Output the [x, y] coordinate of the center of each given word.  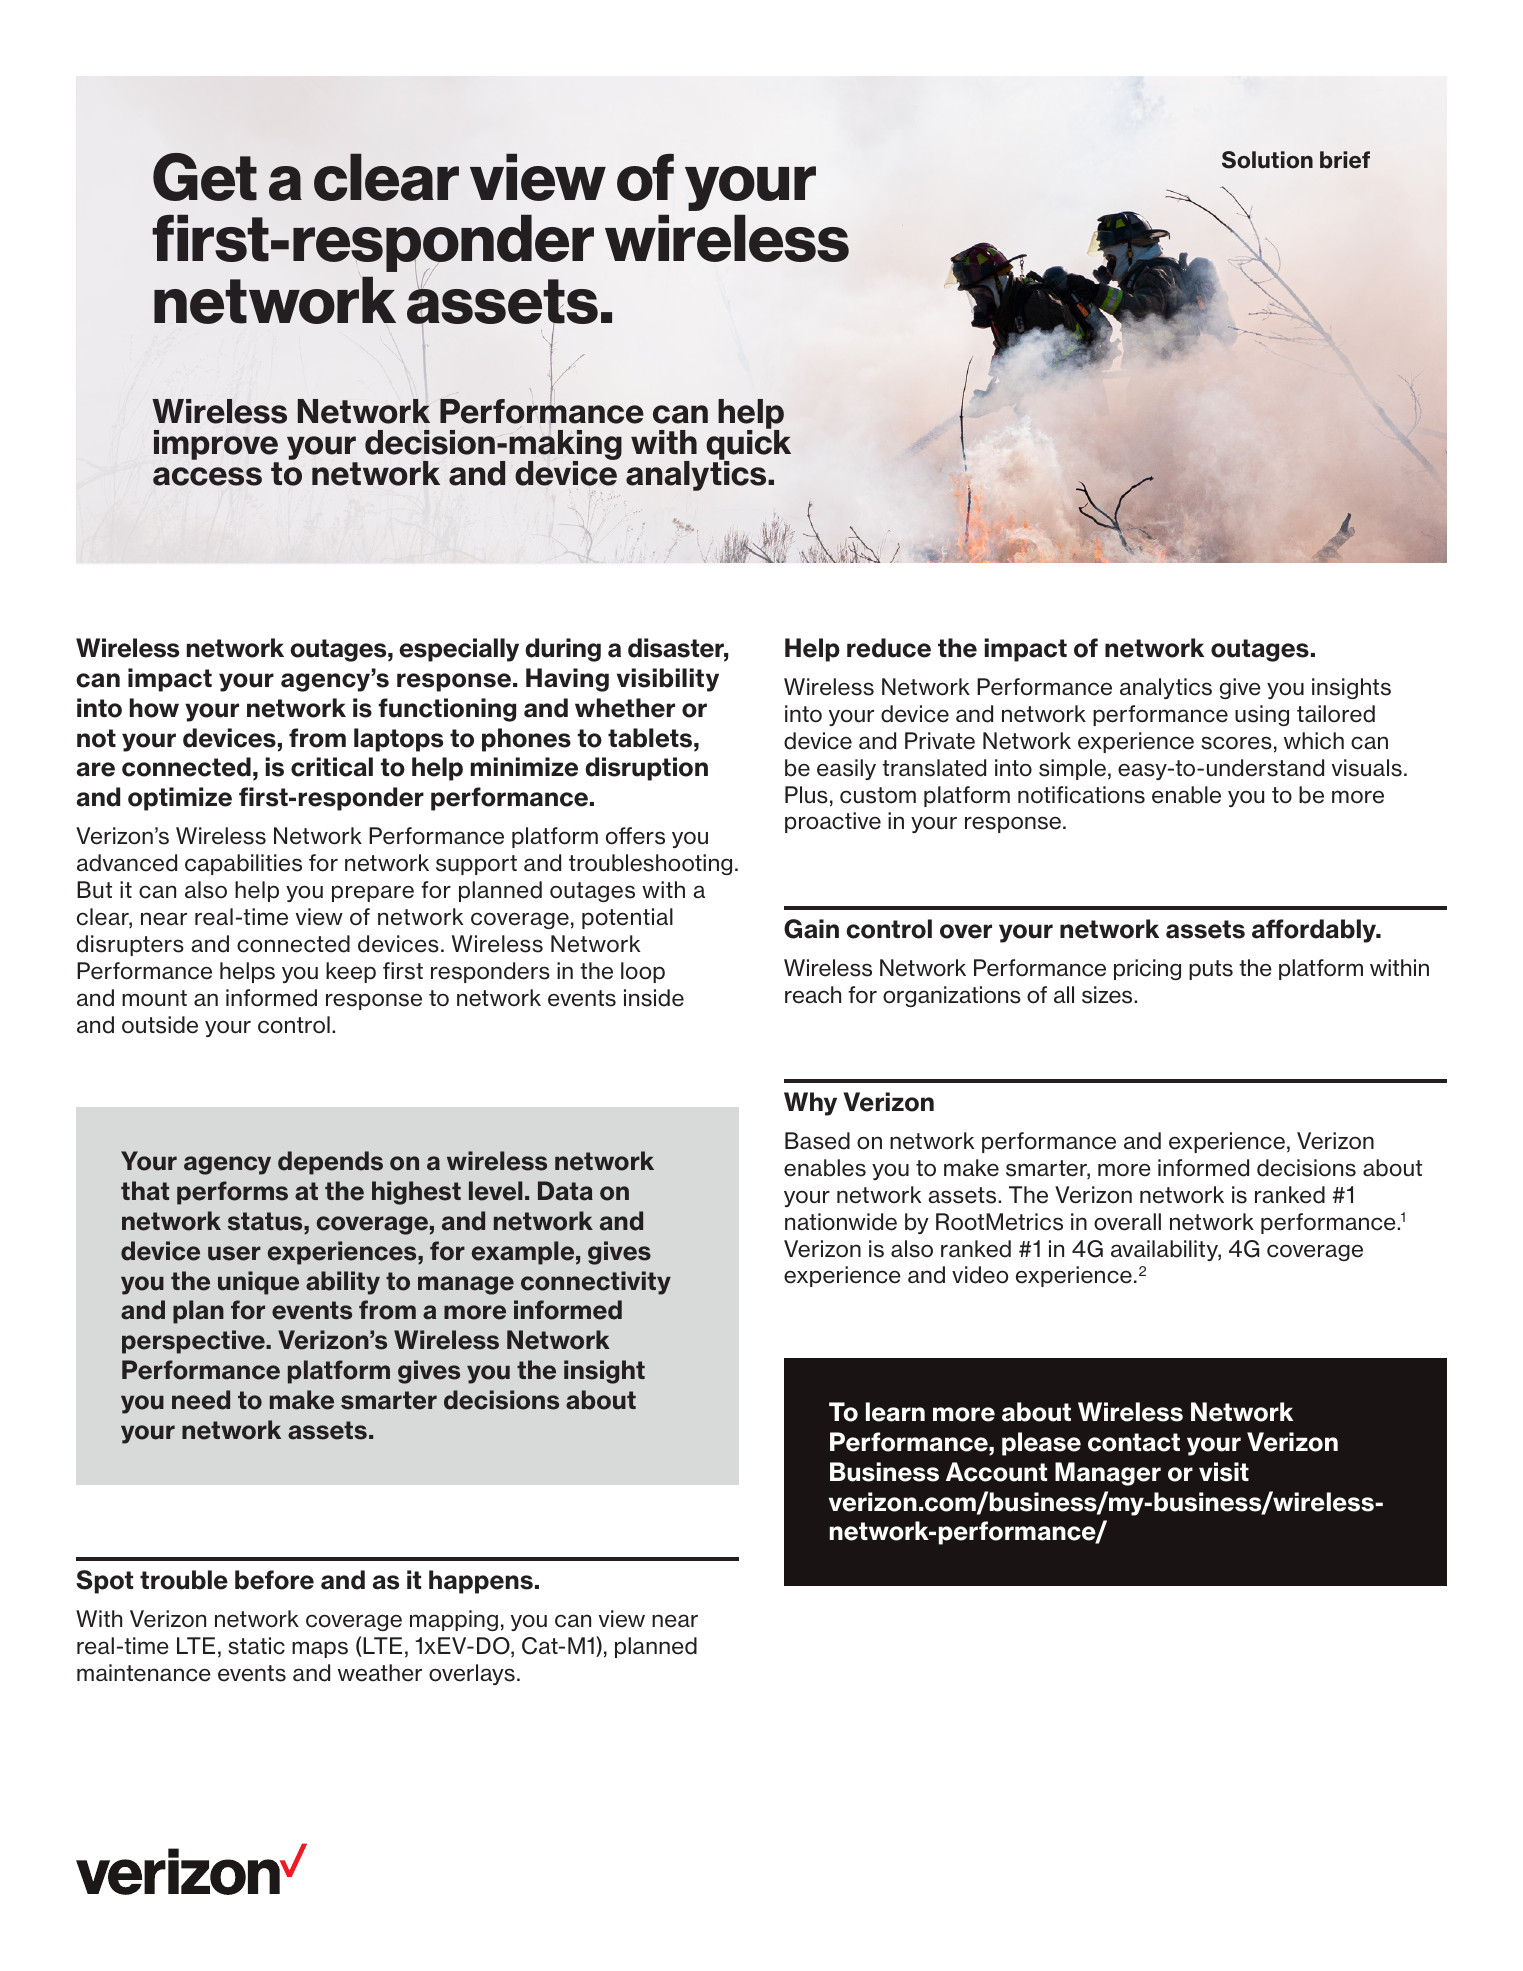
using [1262, 715]
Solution [1267, 160]
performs [232, 1193]
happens [481, 1582]
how [154, 708]
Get [205, 177]
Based [817, 1141]
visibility [668, 680]
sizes [1108, 995]
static [256, 1646]
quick [748, 445]
